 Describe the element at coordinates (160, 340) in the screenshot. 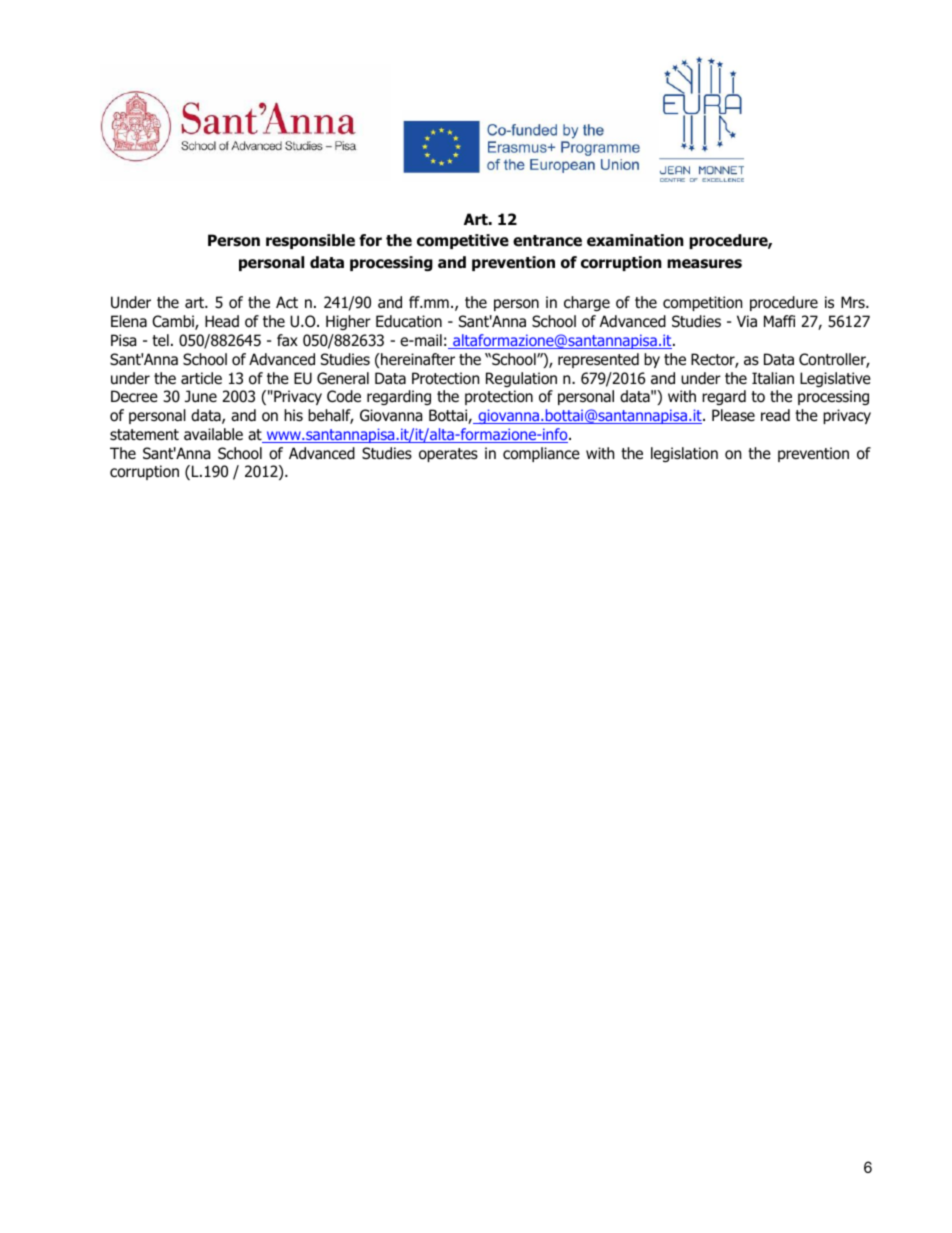

I see `tel` at that location.
